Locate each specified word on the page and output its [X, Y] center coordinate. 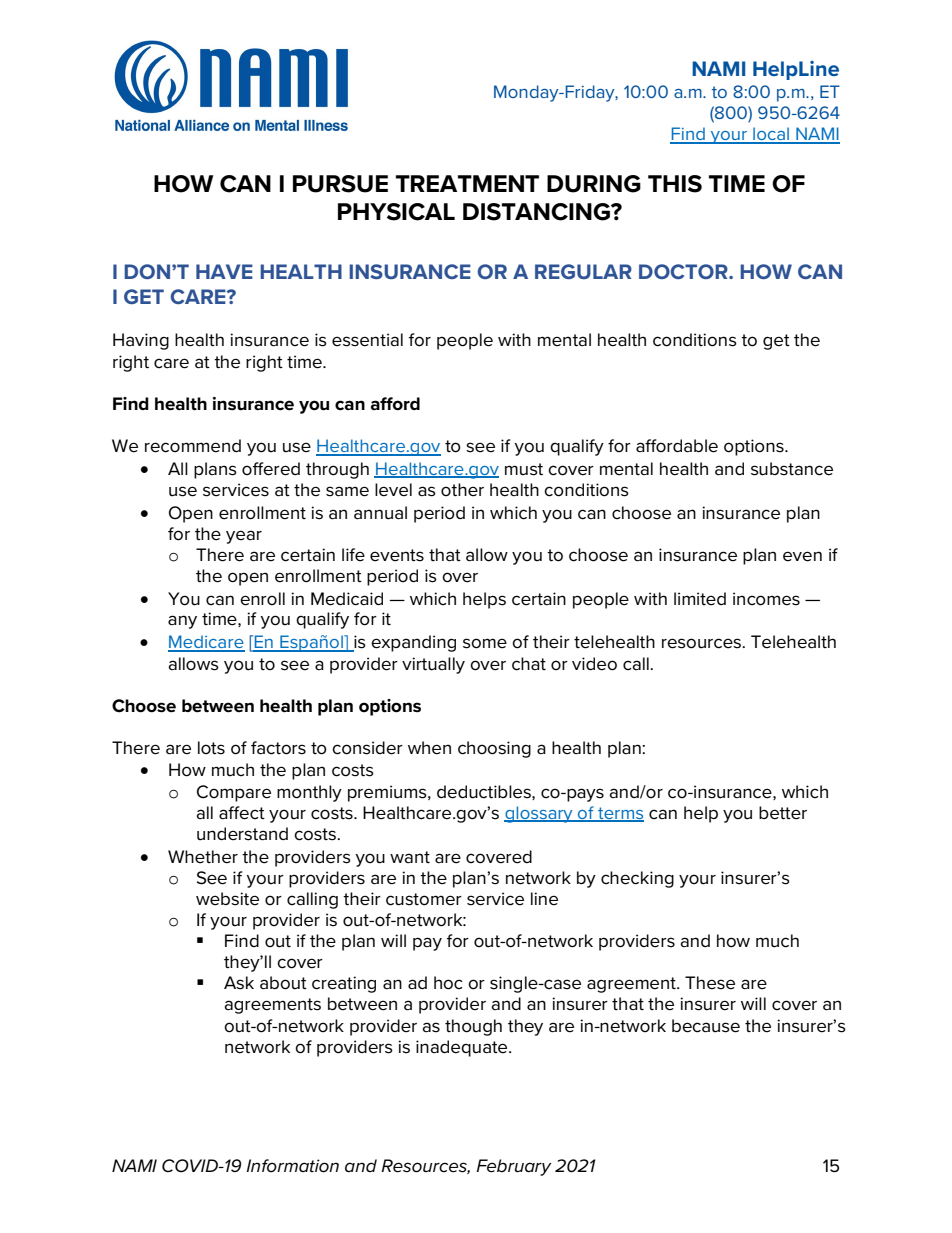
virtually [433, 665]
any [182, 622]
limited [700, 599]
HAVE [224, 271]
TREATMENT [467, 183]
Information [292, 1166]
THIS [675, 184]
